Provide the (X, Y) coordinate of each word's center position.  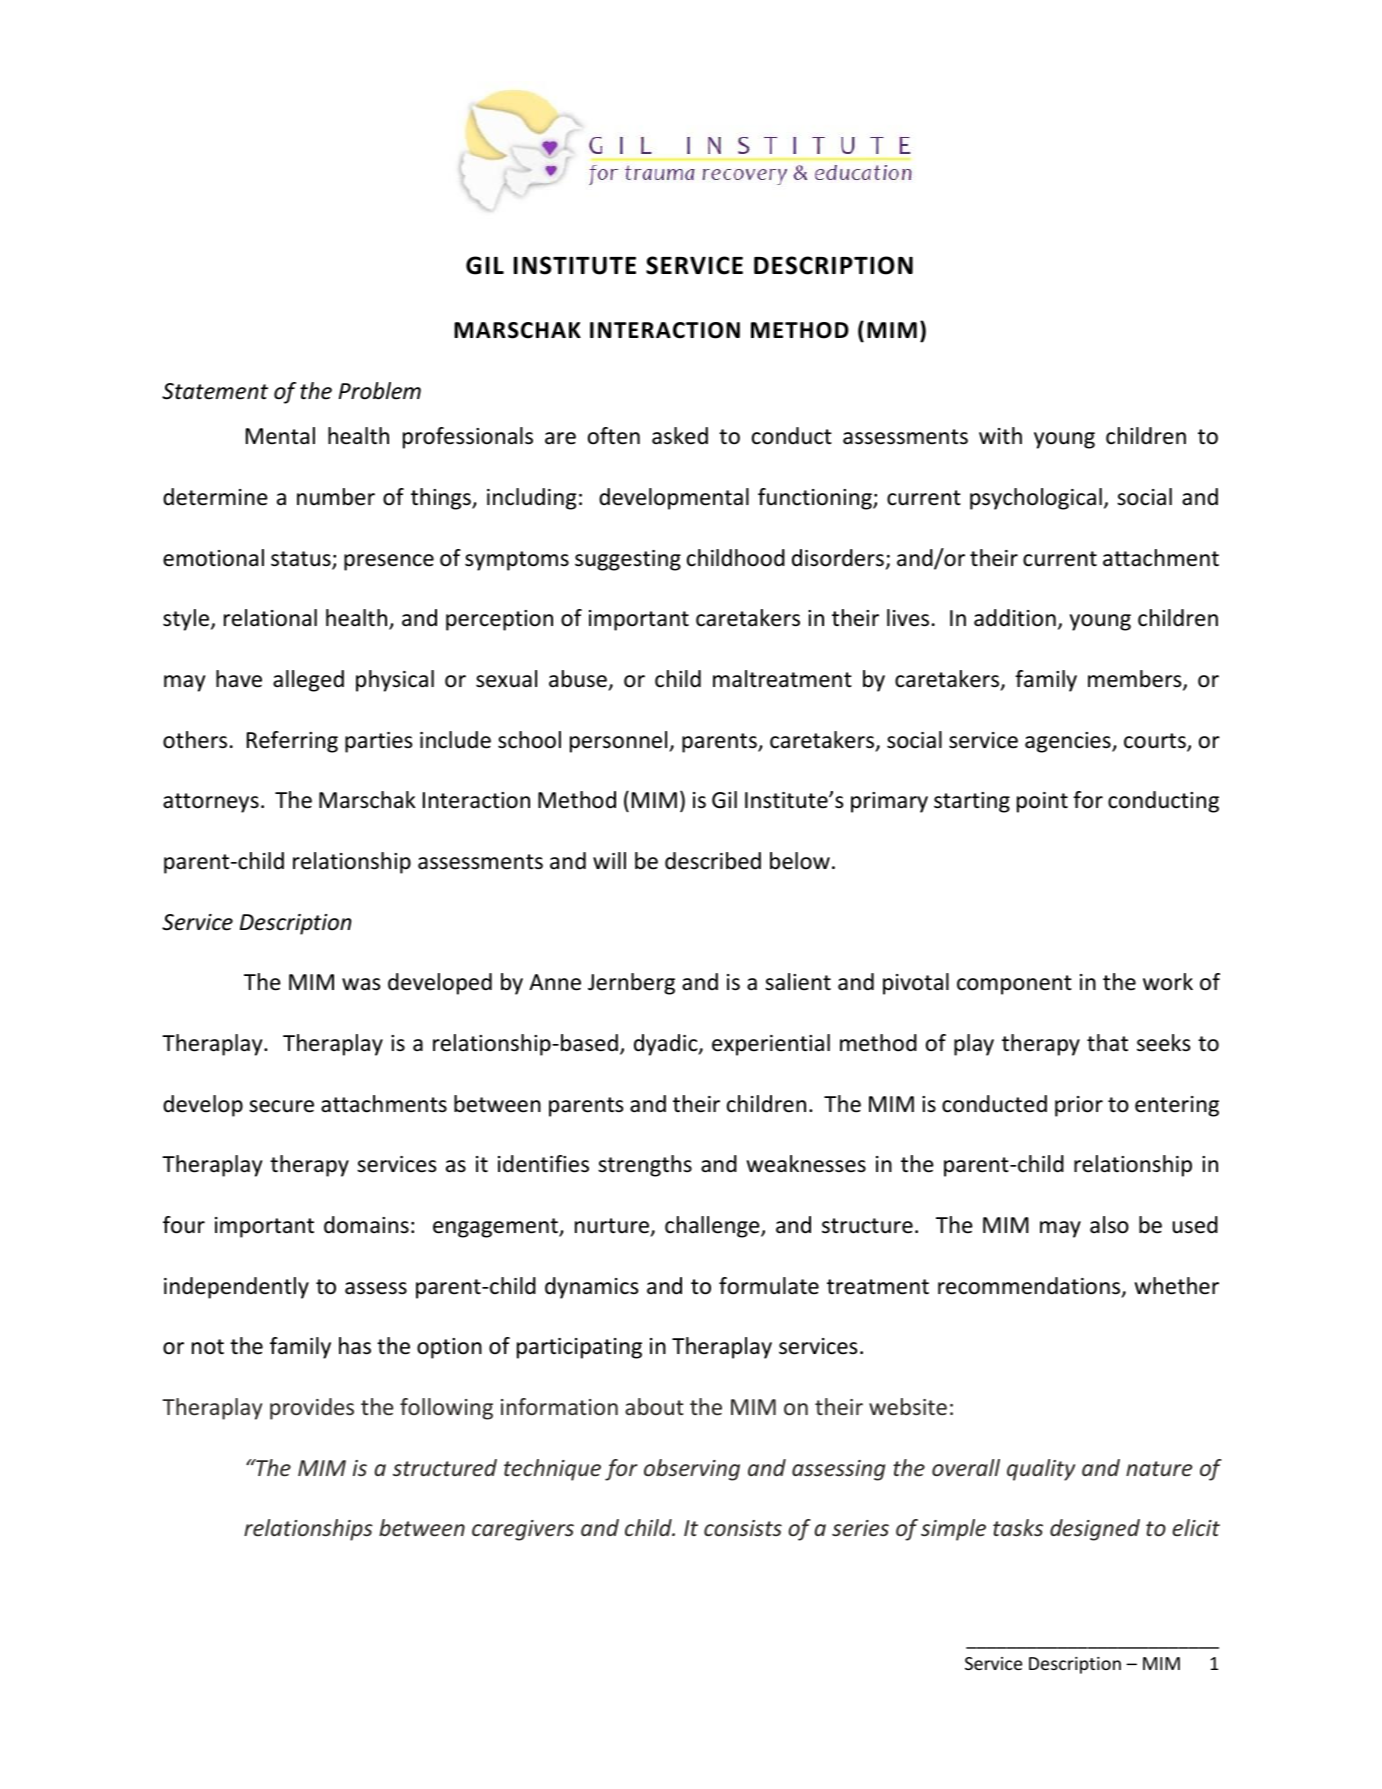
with (1000, 435)
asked (680, 436)
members (1136, 680)
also (1109, 1225)
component (1014, 985)
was (361, 984)
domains (366, 1225)
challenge (713, 1227)
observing (692, 1470)
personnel (620, 742)
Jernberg (631, 984)
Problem (380, 391)
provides (312, 1409)
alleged (308, 681)
